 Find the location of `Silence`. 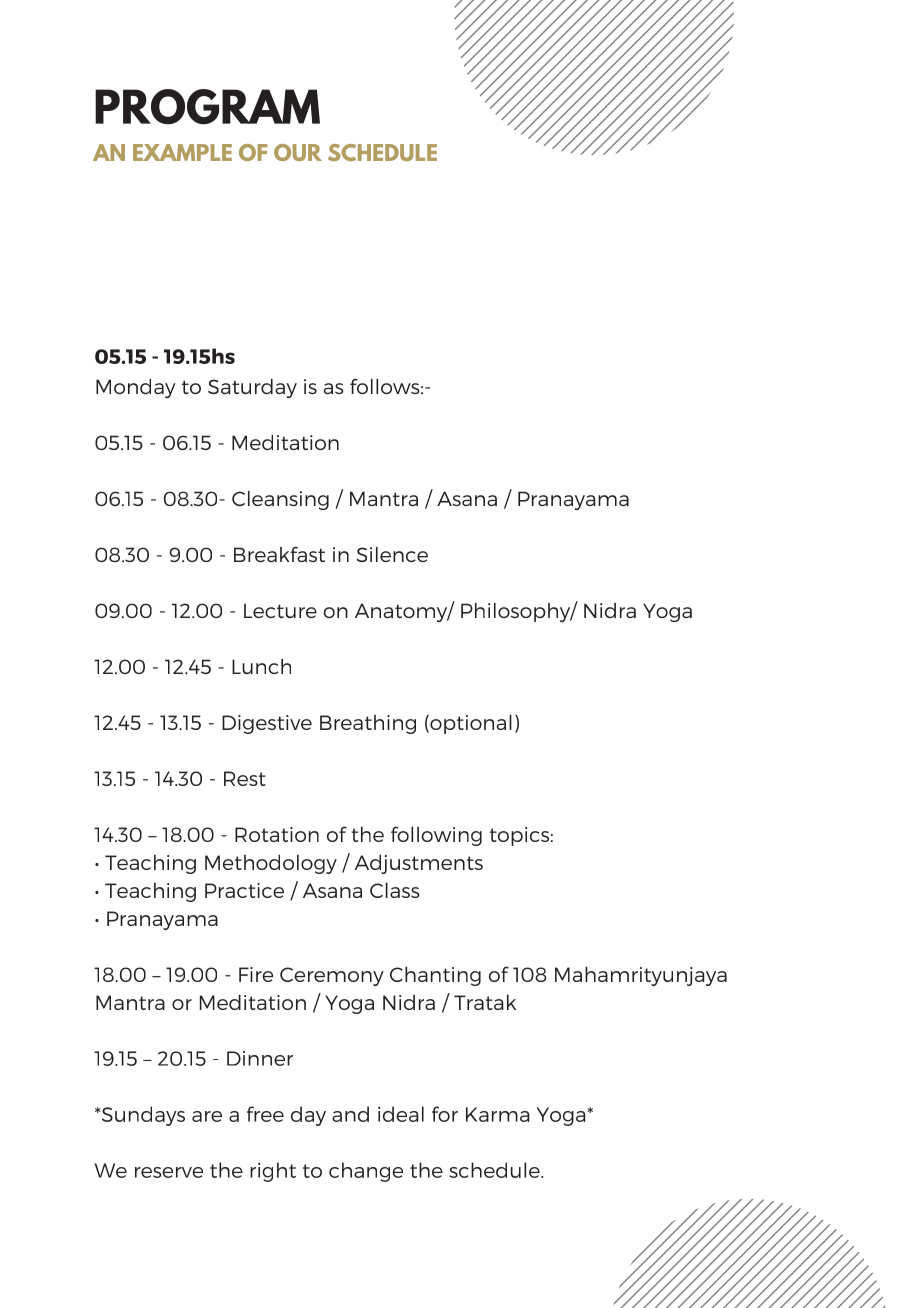

Silence is located at coordinates (392, 554).
